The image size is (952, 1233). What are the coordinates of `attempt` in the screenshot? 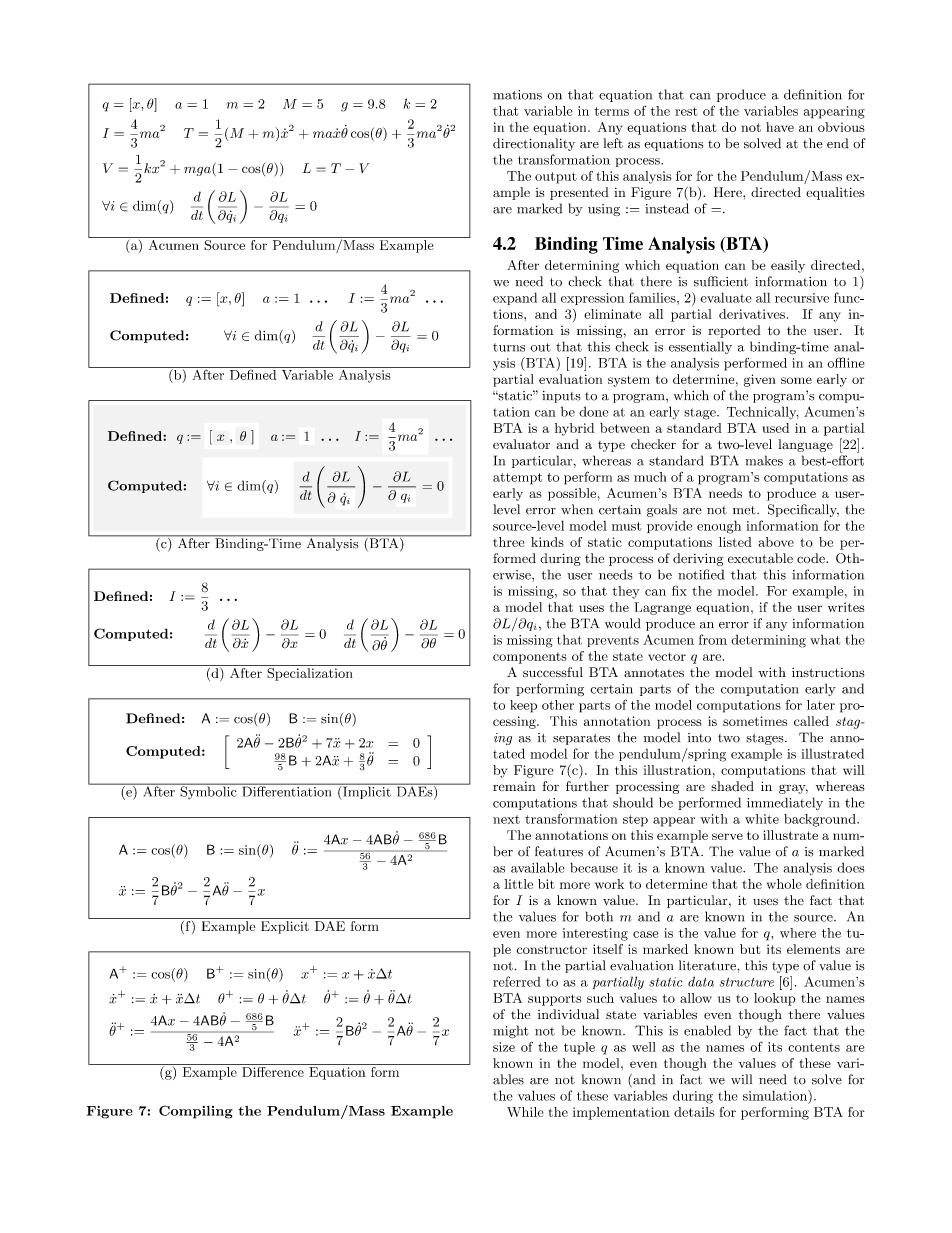 It's located at (517, 479).
